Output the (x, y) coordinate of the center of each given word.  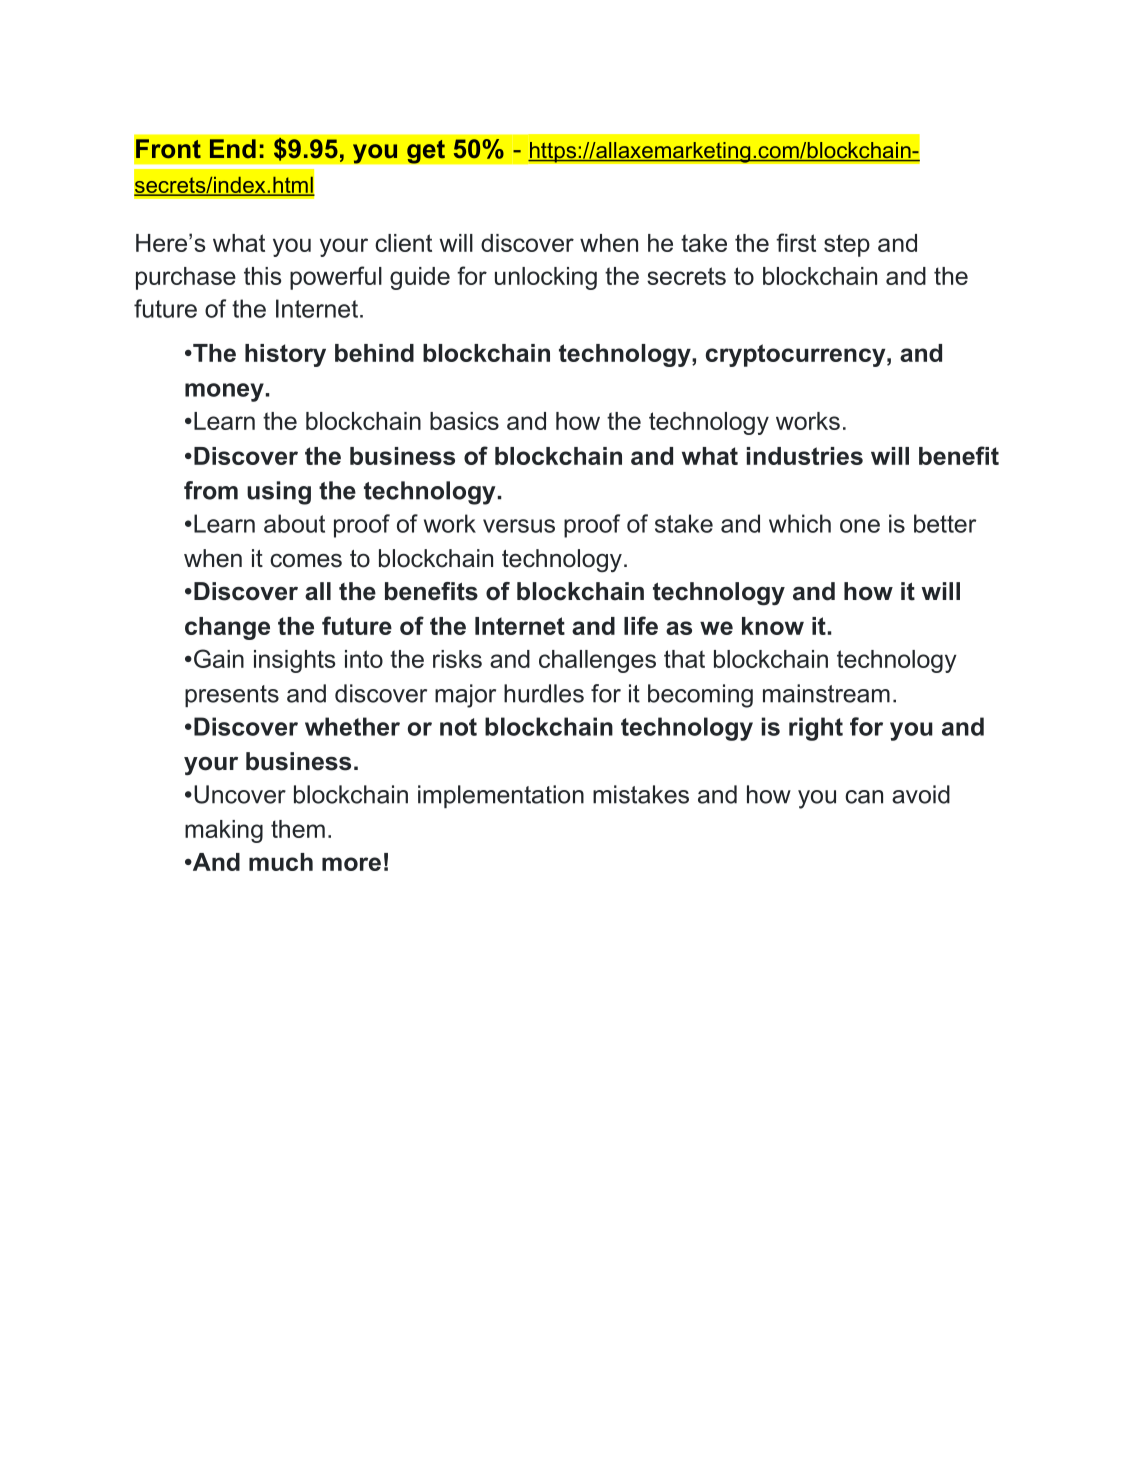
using (279, 493)
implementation (501, 796)
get (426, 151)
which (800, 523)
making (224, 831)
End (233, 148)
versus (519, 526)
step (847, 245)
